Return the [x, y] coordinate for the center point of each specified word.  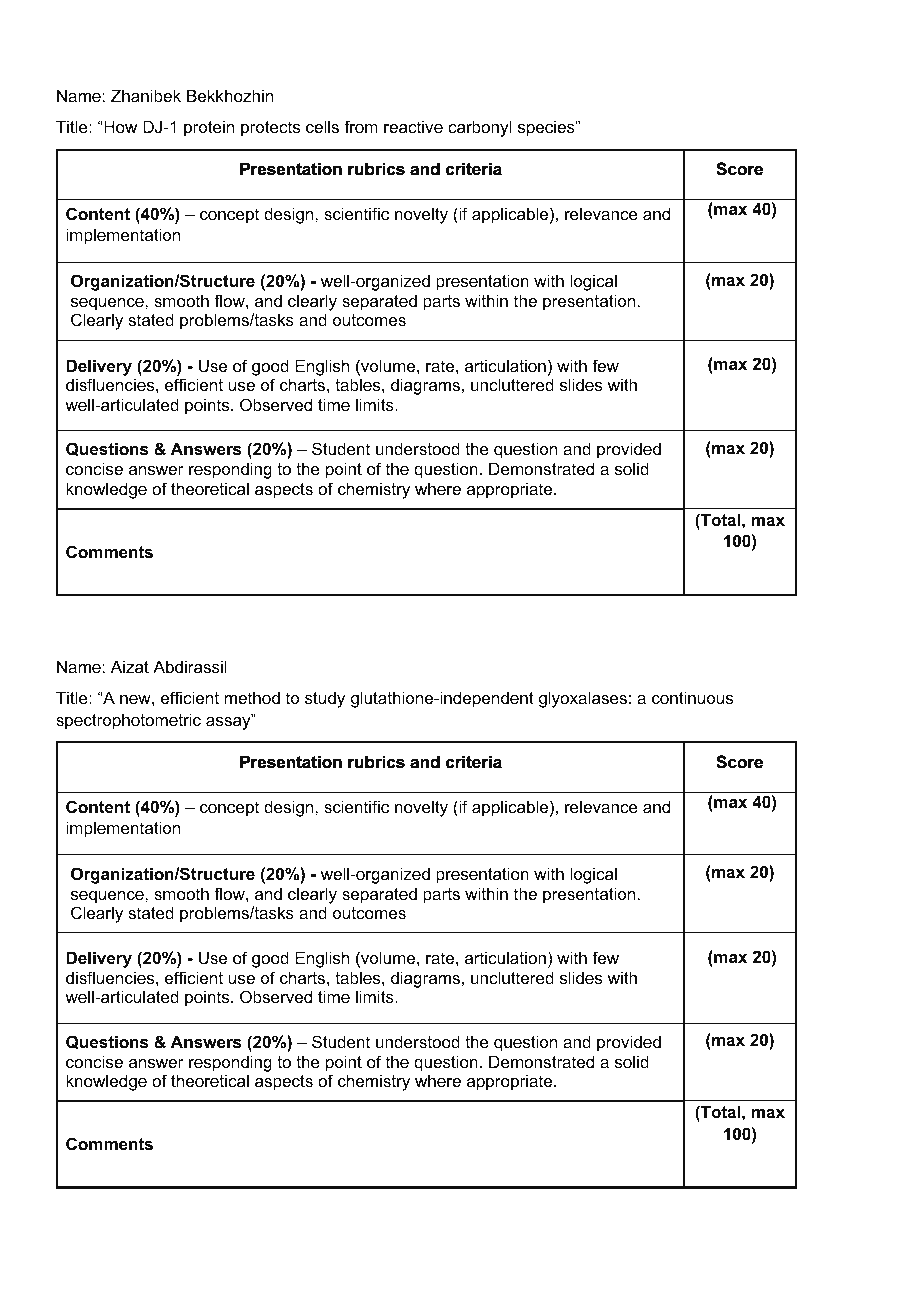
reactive [413, 126]
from [361, 126]
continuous [692, 697]
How [119, 126]
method [252, 697]
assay [229, 722]
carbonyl [480, 128]
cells [322, 126]
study [325, 699]
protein [209, 128]
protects [270, 129]
